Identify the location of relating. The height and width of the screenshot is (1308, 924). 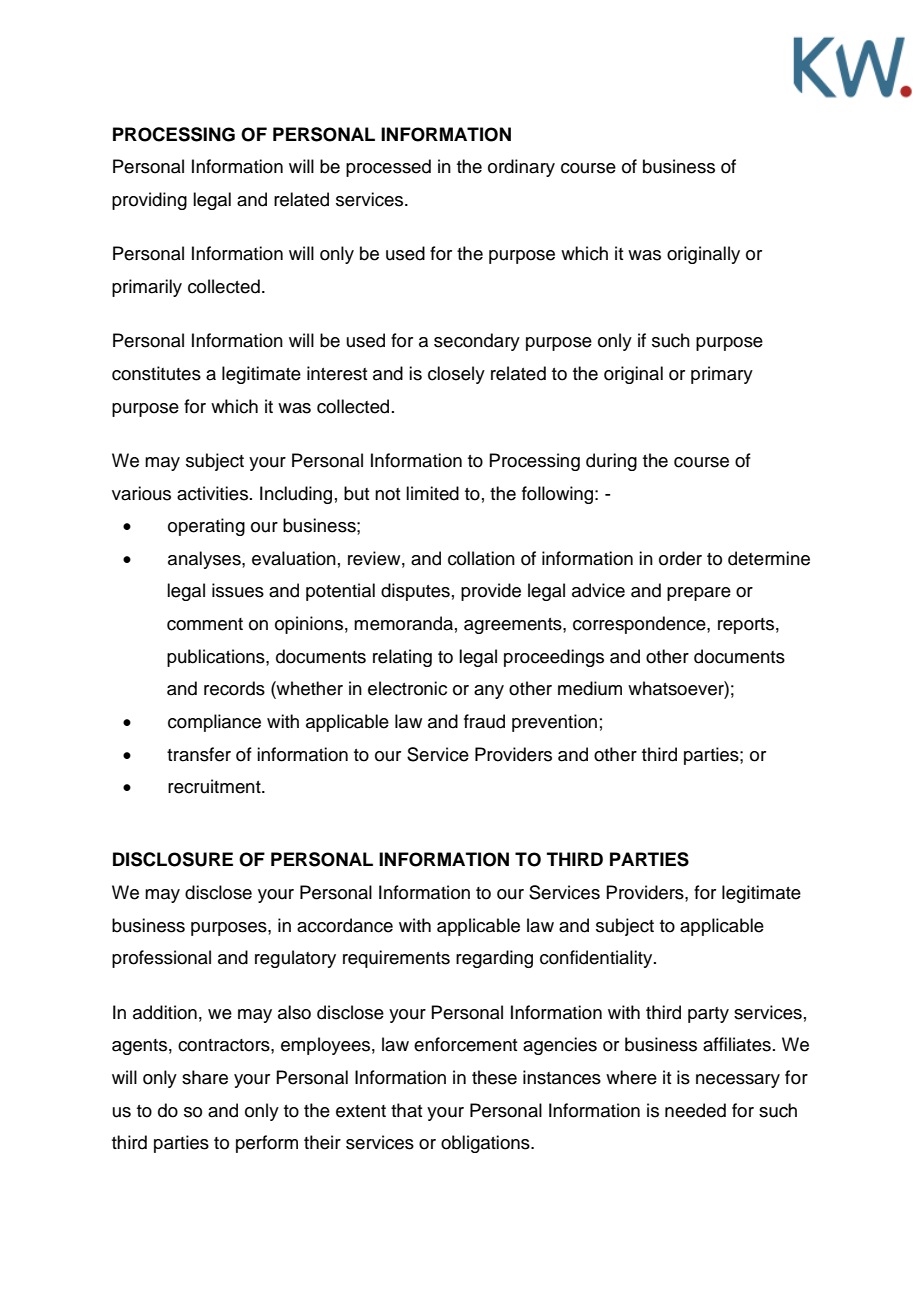
(402, 658).
